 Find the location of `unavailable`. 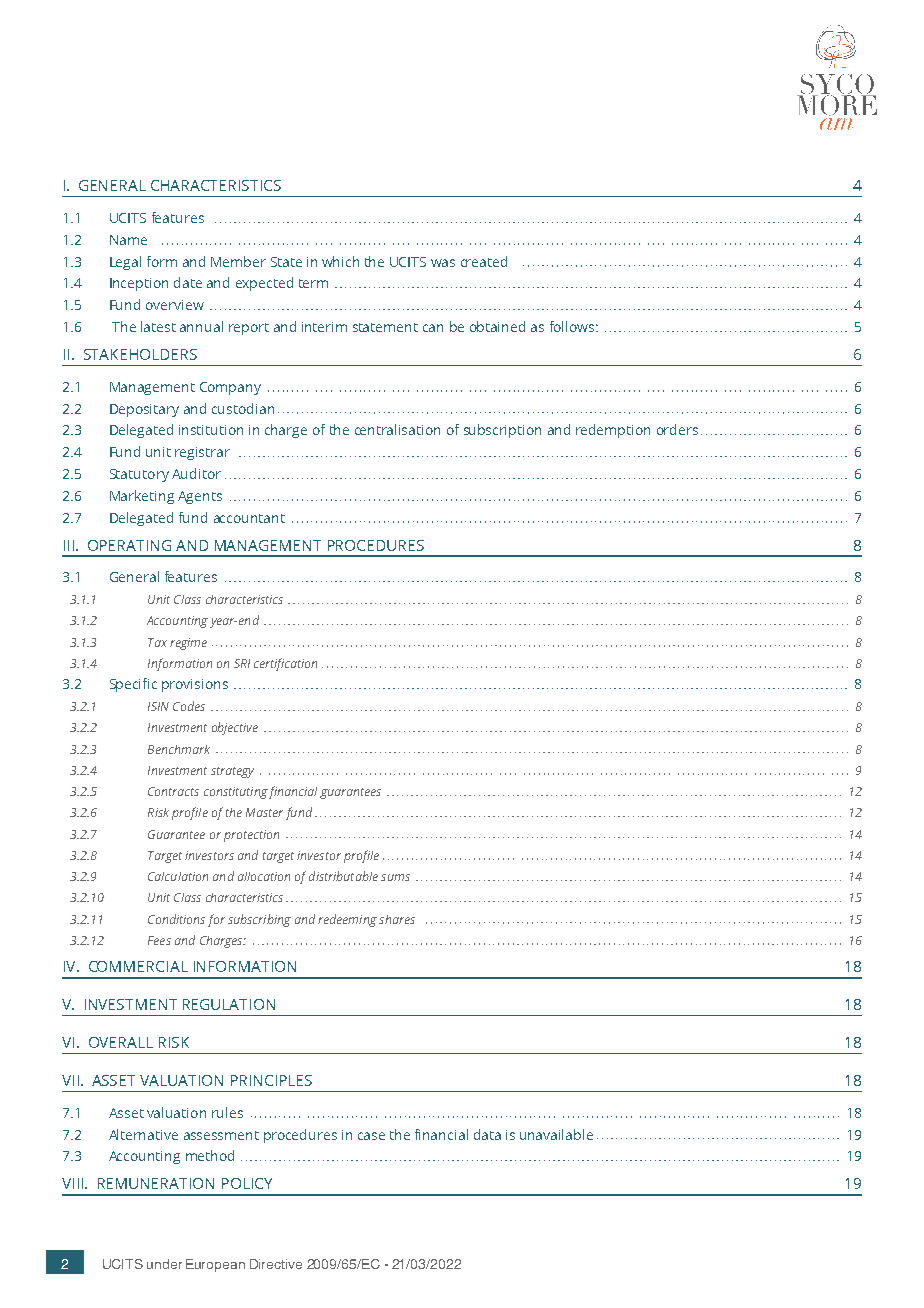

unavailable is located at coordinates (556, 1134).
